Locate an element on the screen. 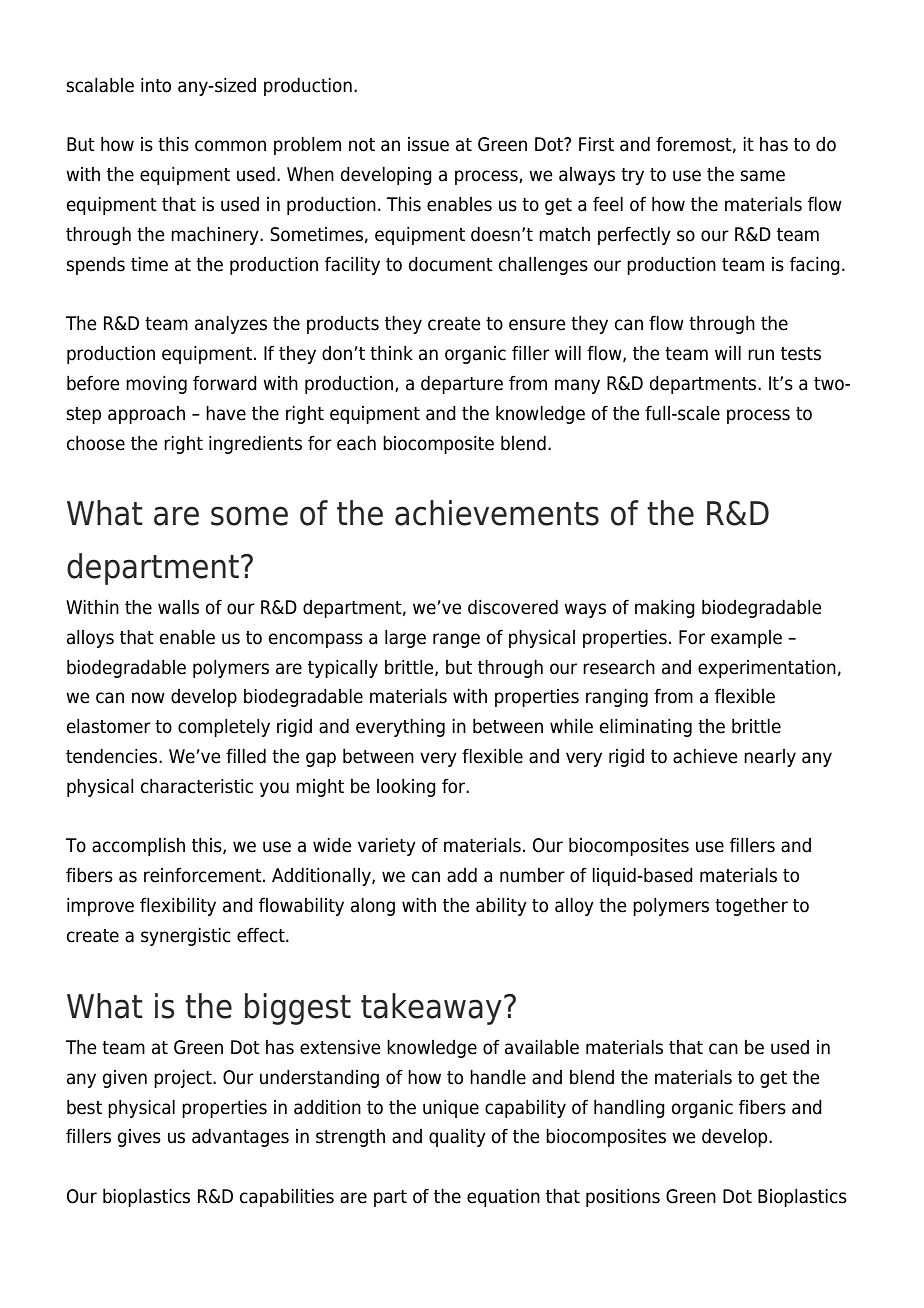  gives is located at coordinates (139, 1138).
